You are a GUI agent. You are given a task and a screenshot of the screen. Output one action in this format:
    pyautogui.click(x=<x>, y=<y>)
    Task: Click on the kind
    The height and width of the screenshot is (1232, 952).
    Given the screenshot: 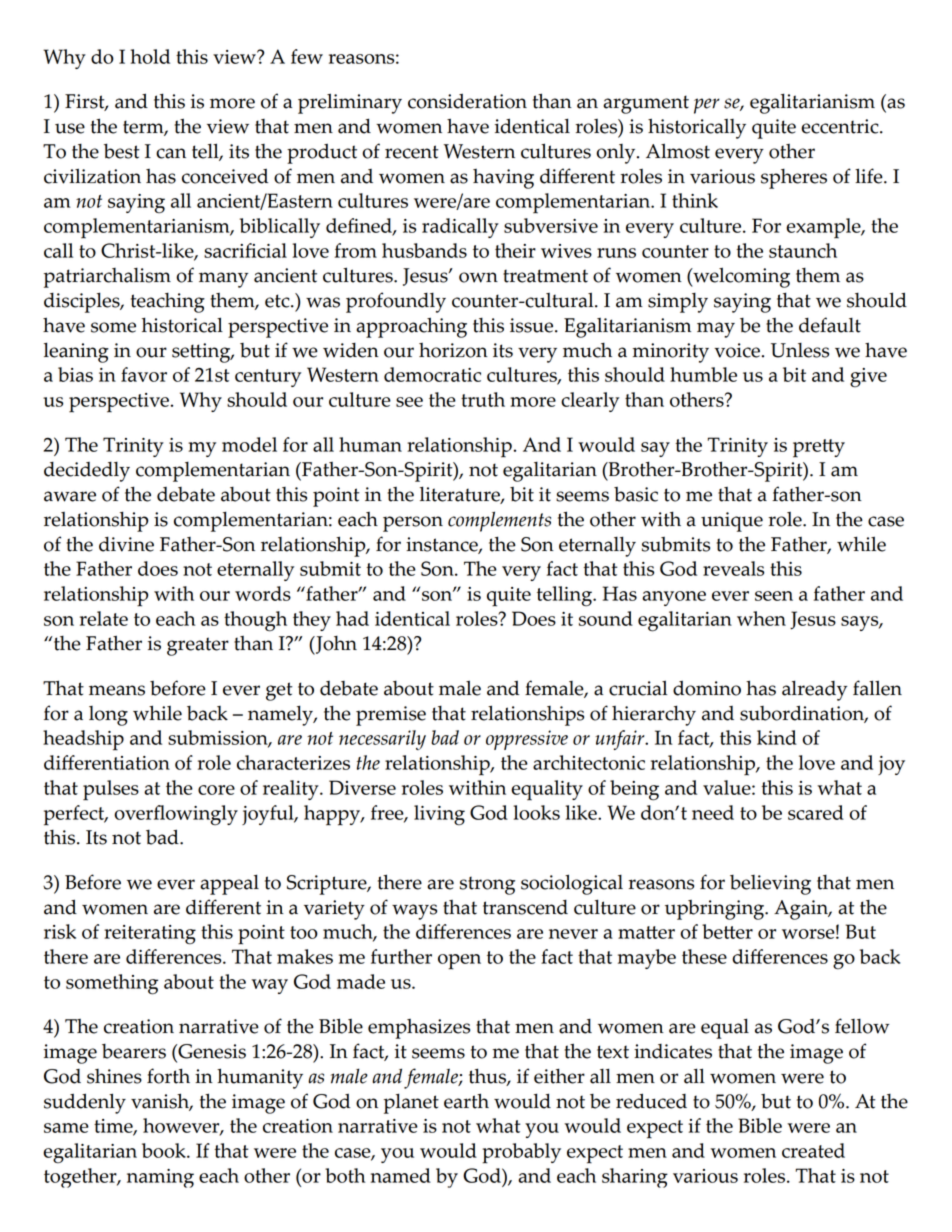 What is the action you would take?
    pyautogui.click(x=777, y=737)
